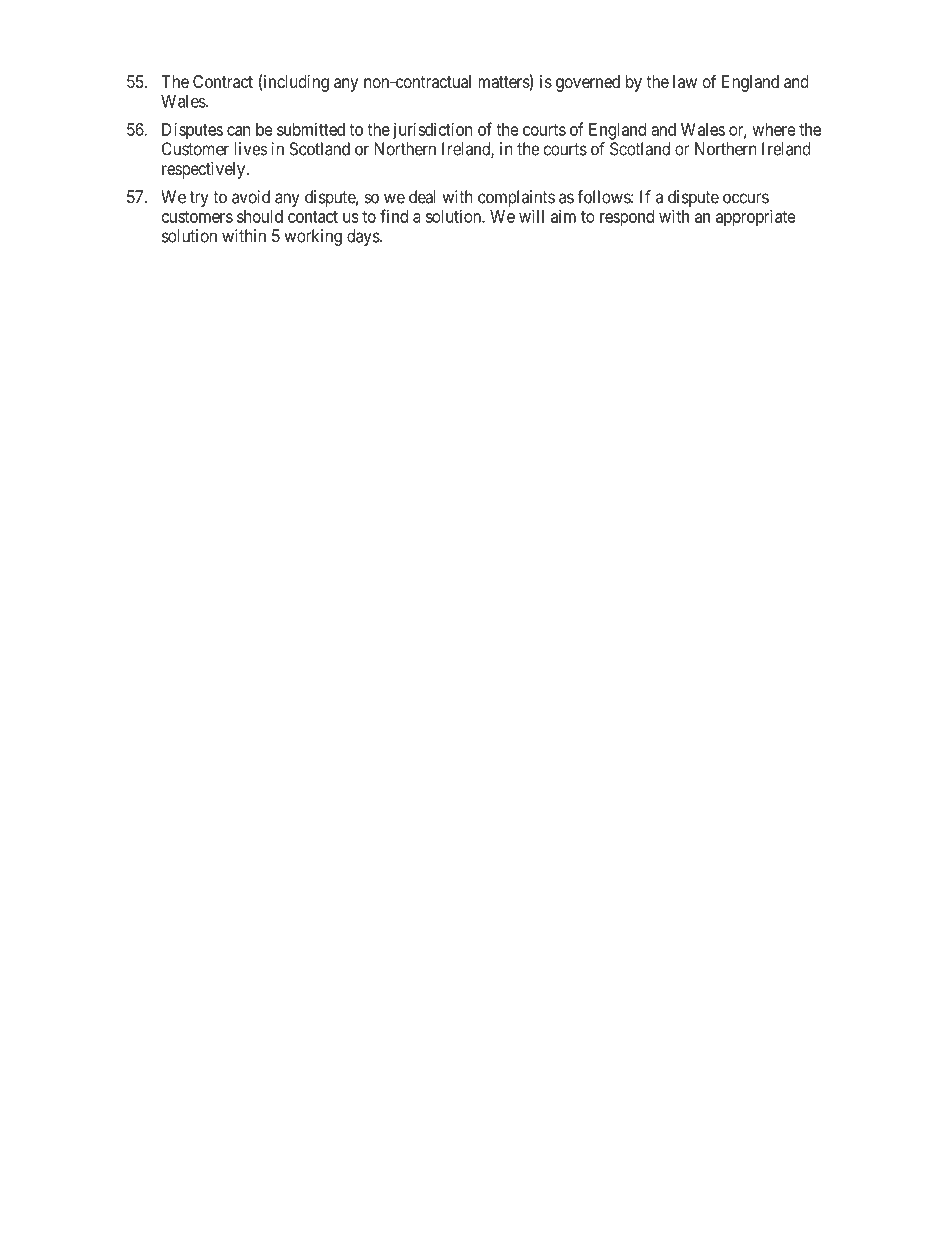  What do you see at coordinates (311, 129) in the screenshot?
I see `submitted` at bounding box center [311, 129].
